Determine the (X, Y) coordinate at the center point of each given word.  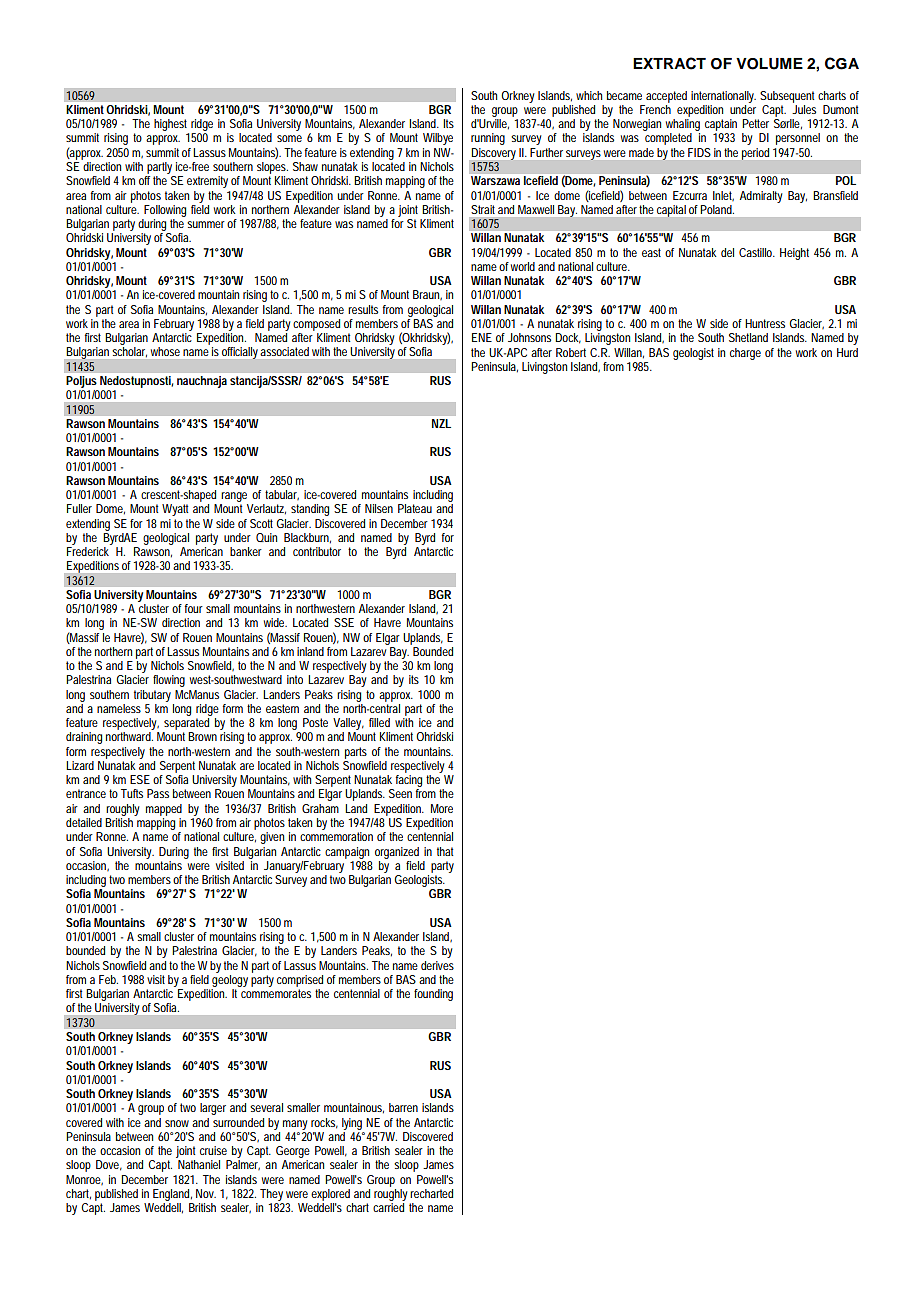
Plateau (415, 508)
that (445, 851)
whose (165, 351)
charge (745, 354)
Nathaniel (199, 1164)
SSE (344, 622)
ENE (482, 337)
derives (437, 965)
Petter (755, 123)
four (194, 608)
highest (171, 126)
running (488, 139)
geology (230, 981)
